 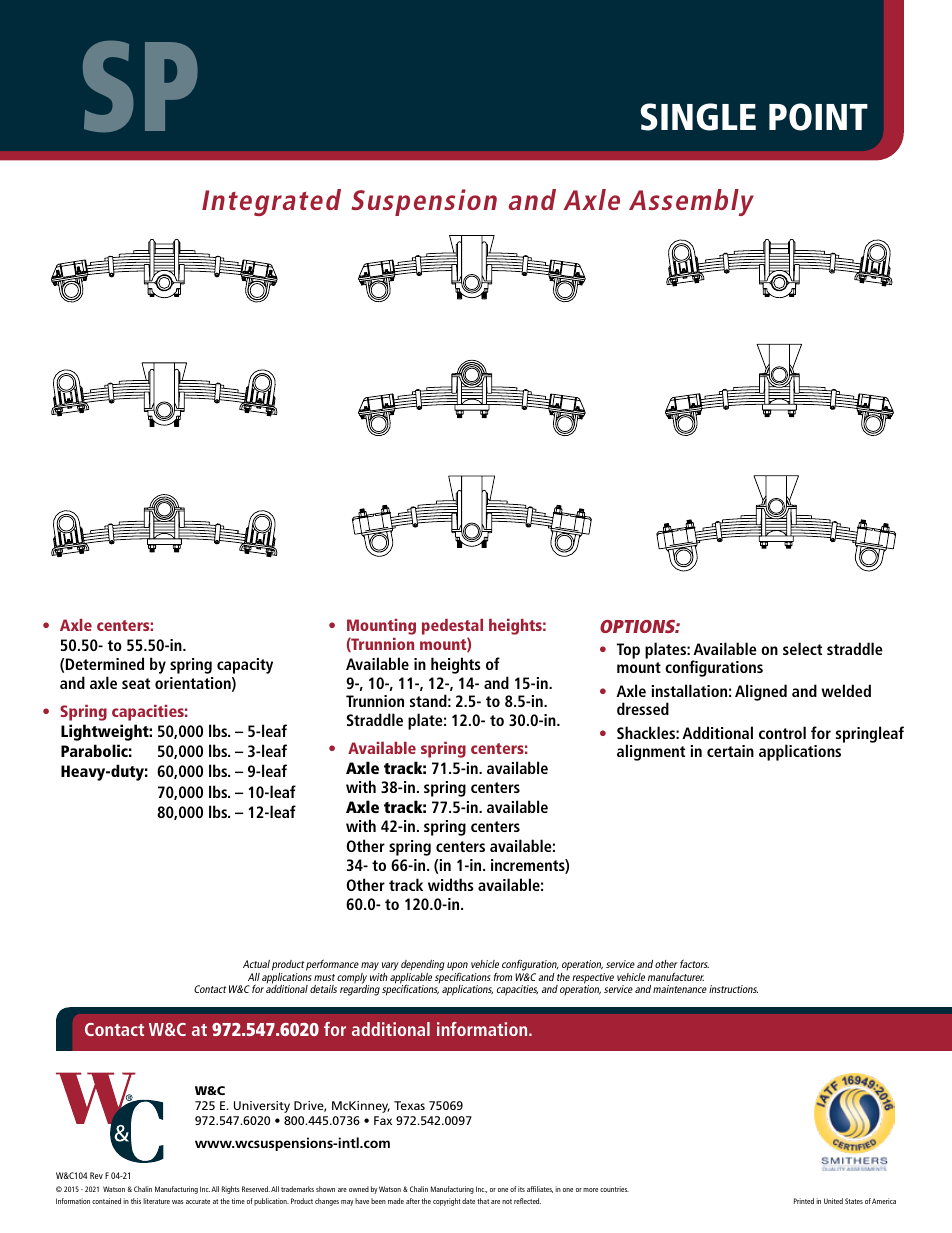 What do you see at coordinates (651, 752) in the screenshot?
I see `alignment` at bounding box center [651, 752].
